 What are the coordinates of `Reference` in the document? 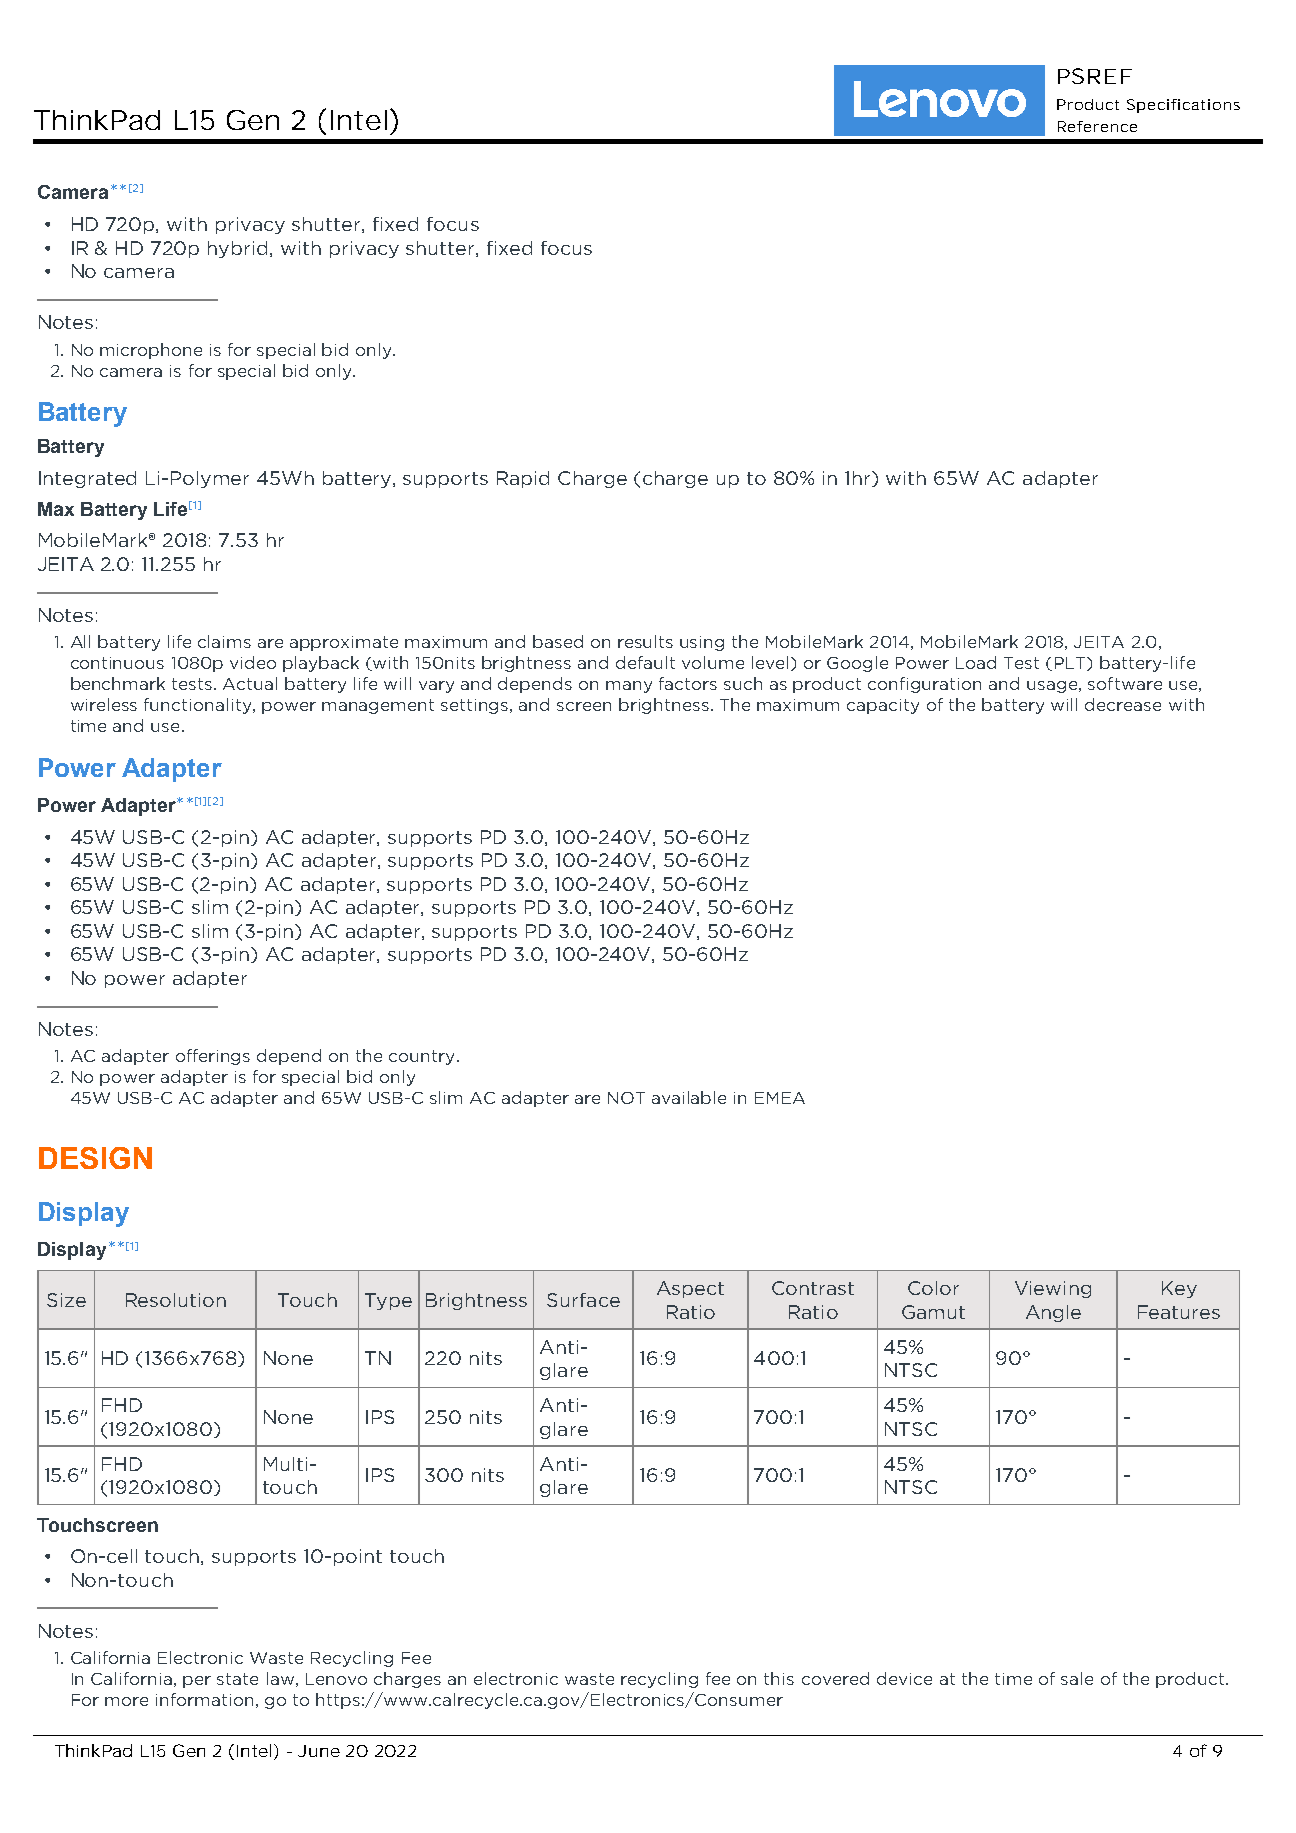 It's located at (1097, 126).
